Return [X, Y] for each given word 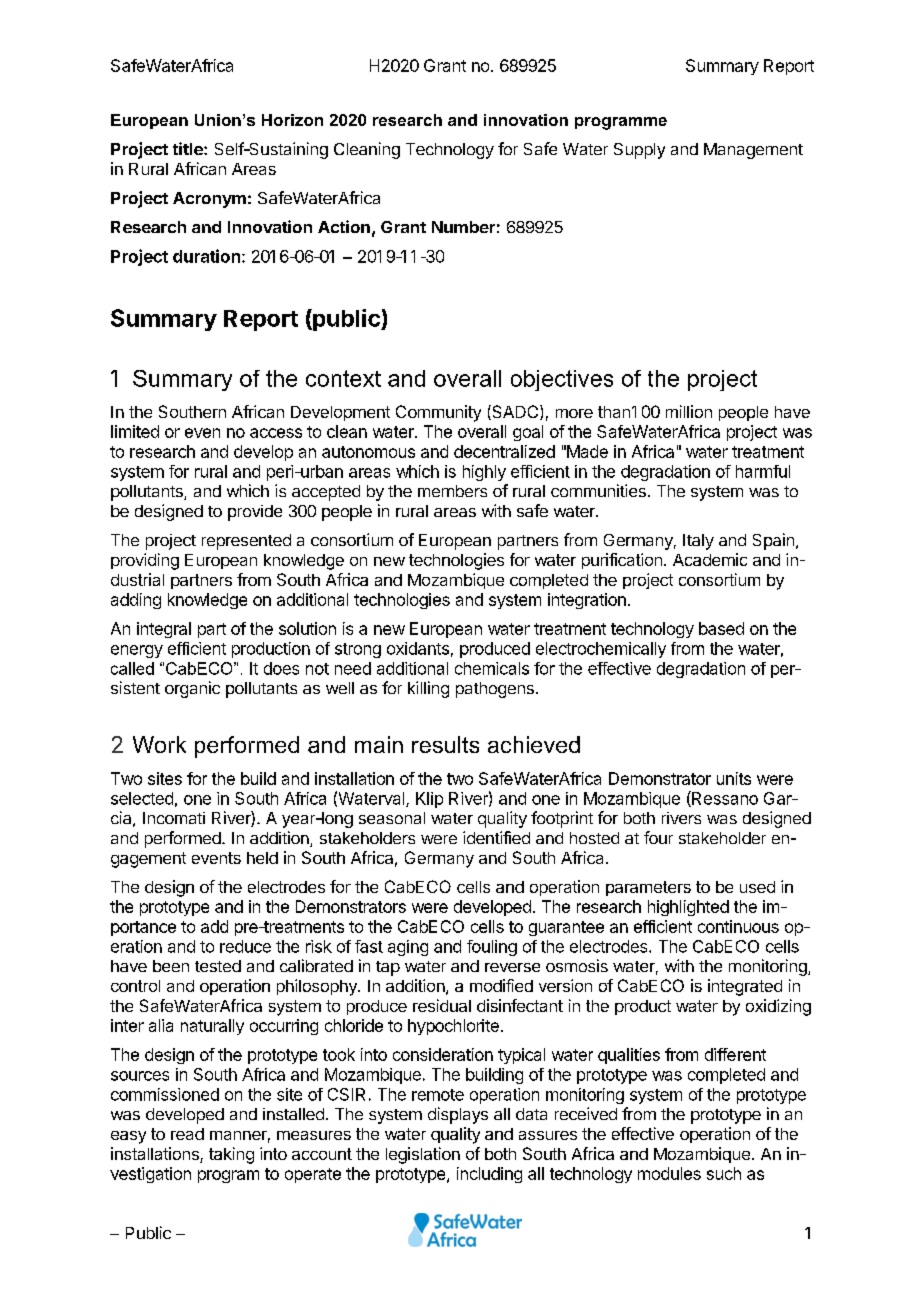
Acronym [209, 200]
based [721, 628]
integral [164, 630]
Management [753, 151]
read [187, 1134]
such [724, 1173]
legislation [423, 1155]
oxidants [418, 648]
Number [463, 227]
